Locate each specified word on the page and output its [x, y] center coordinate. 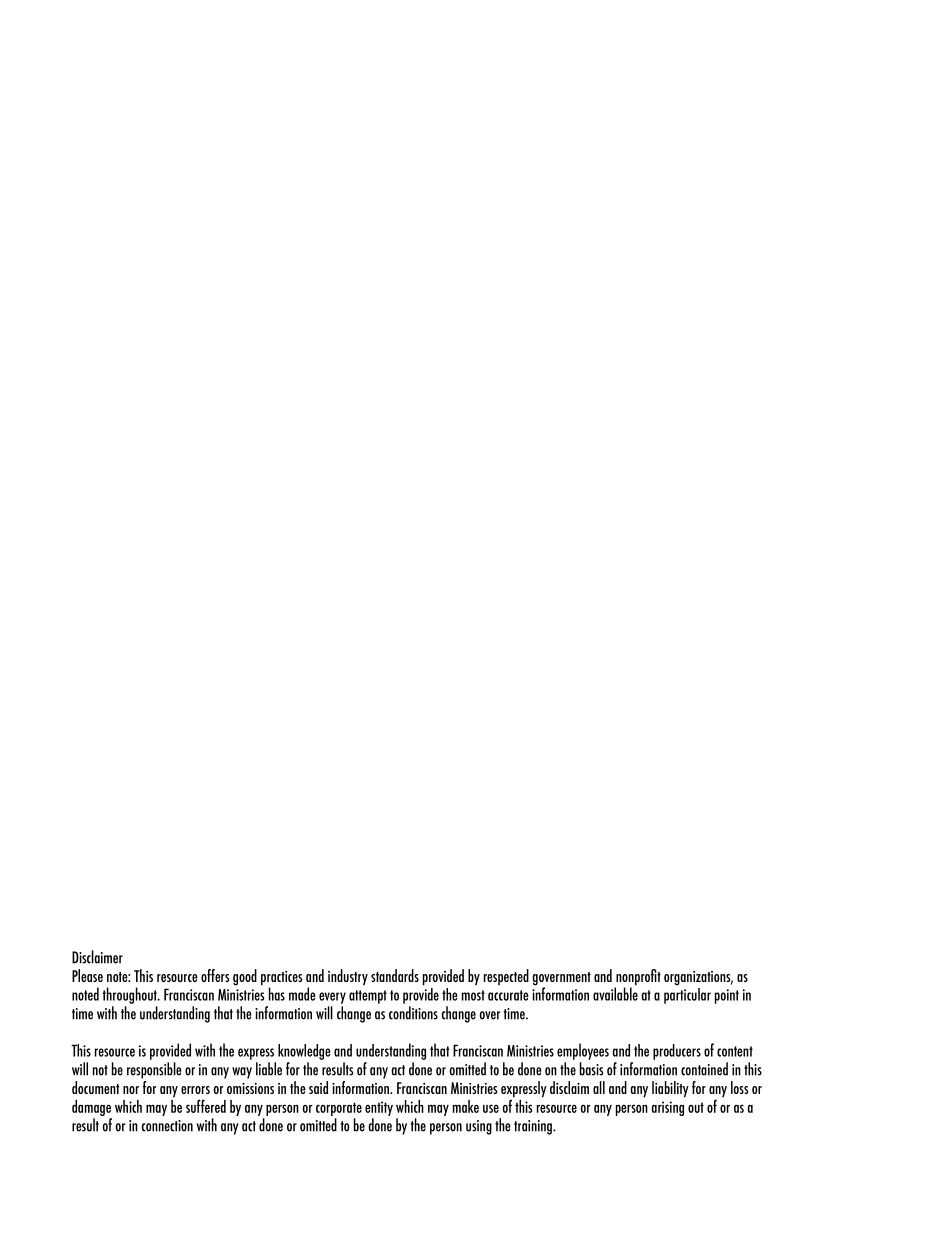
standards [395, 975]
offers [215, 975]
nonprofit [638, 978]
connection [167, 1126]
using [479, 1127]
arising [667, 1108]
